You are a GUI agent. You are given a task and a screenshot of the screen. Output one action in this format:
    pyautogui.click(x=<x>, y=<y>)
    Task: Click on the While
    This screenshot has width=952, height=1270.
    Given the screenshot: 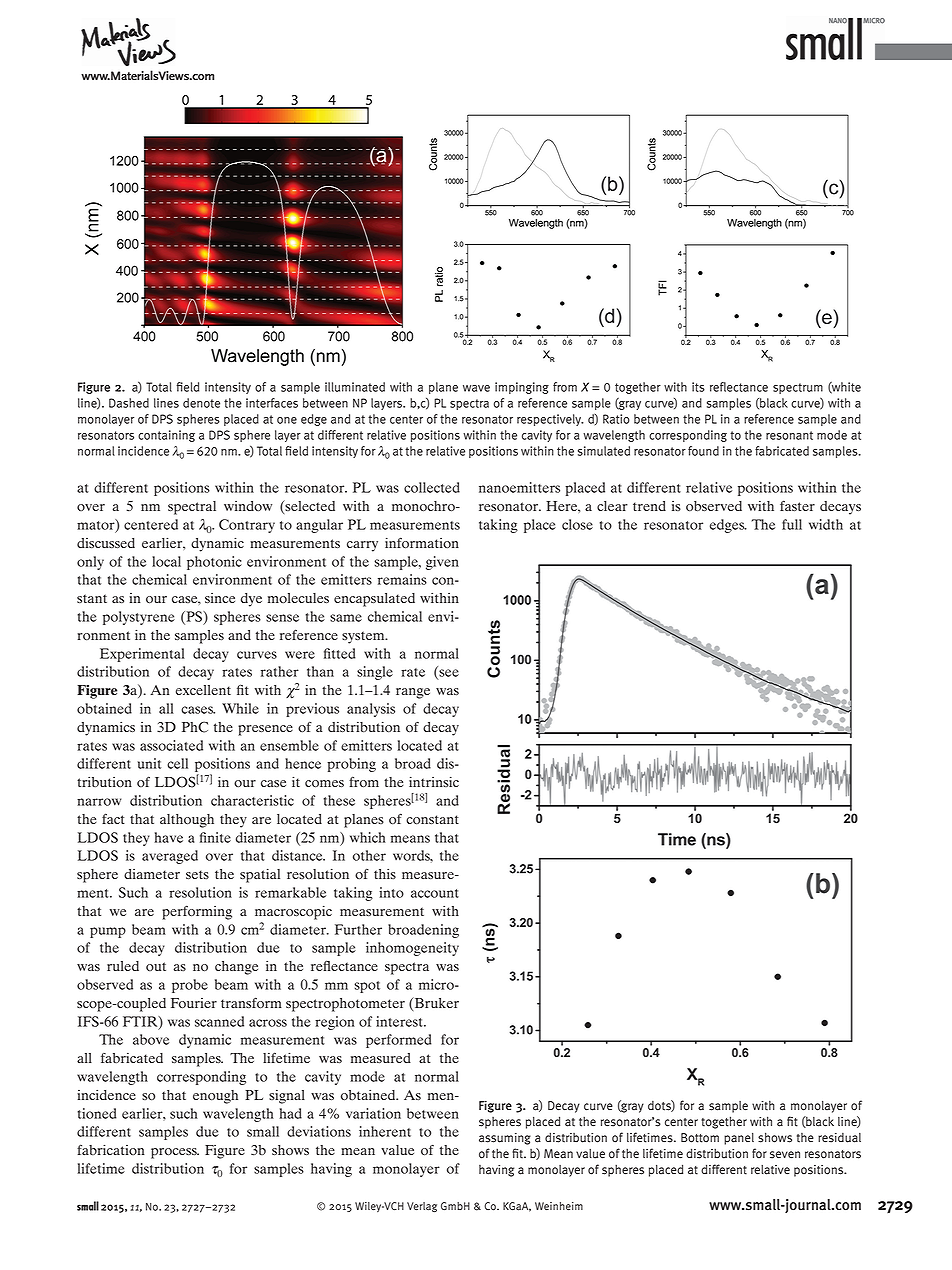 What is the action you would take?
    pyautogui.click(x=240, y=708)
